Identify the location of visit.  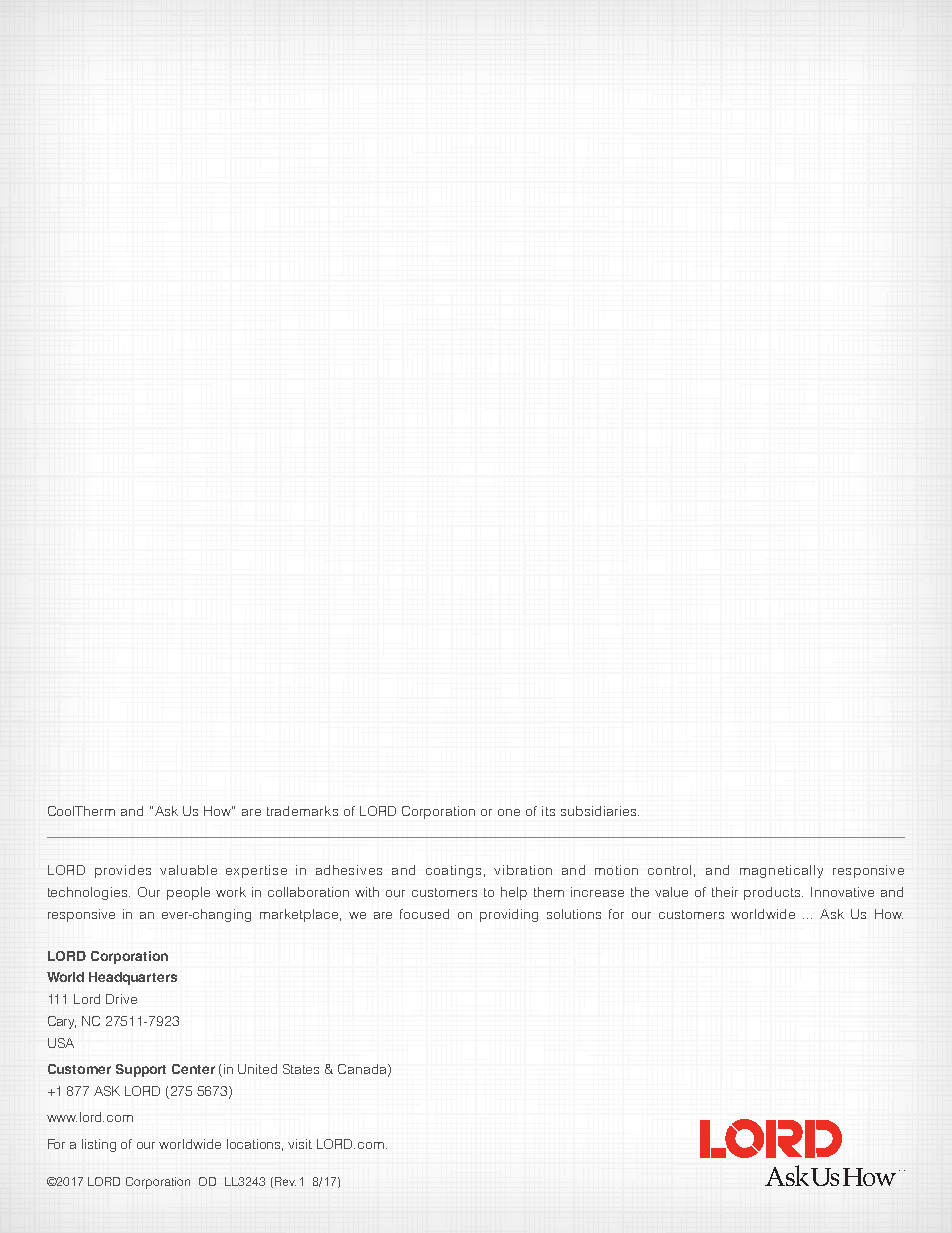
(300, 1144).
